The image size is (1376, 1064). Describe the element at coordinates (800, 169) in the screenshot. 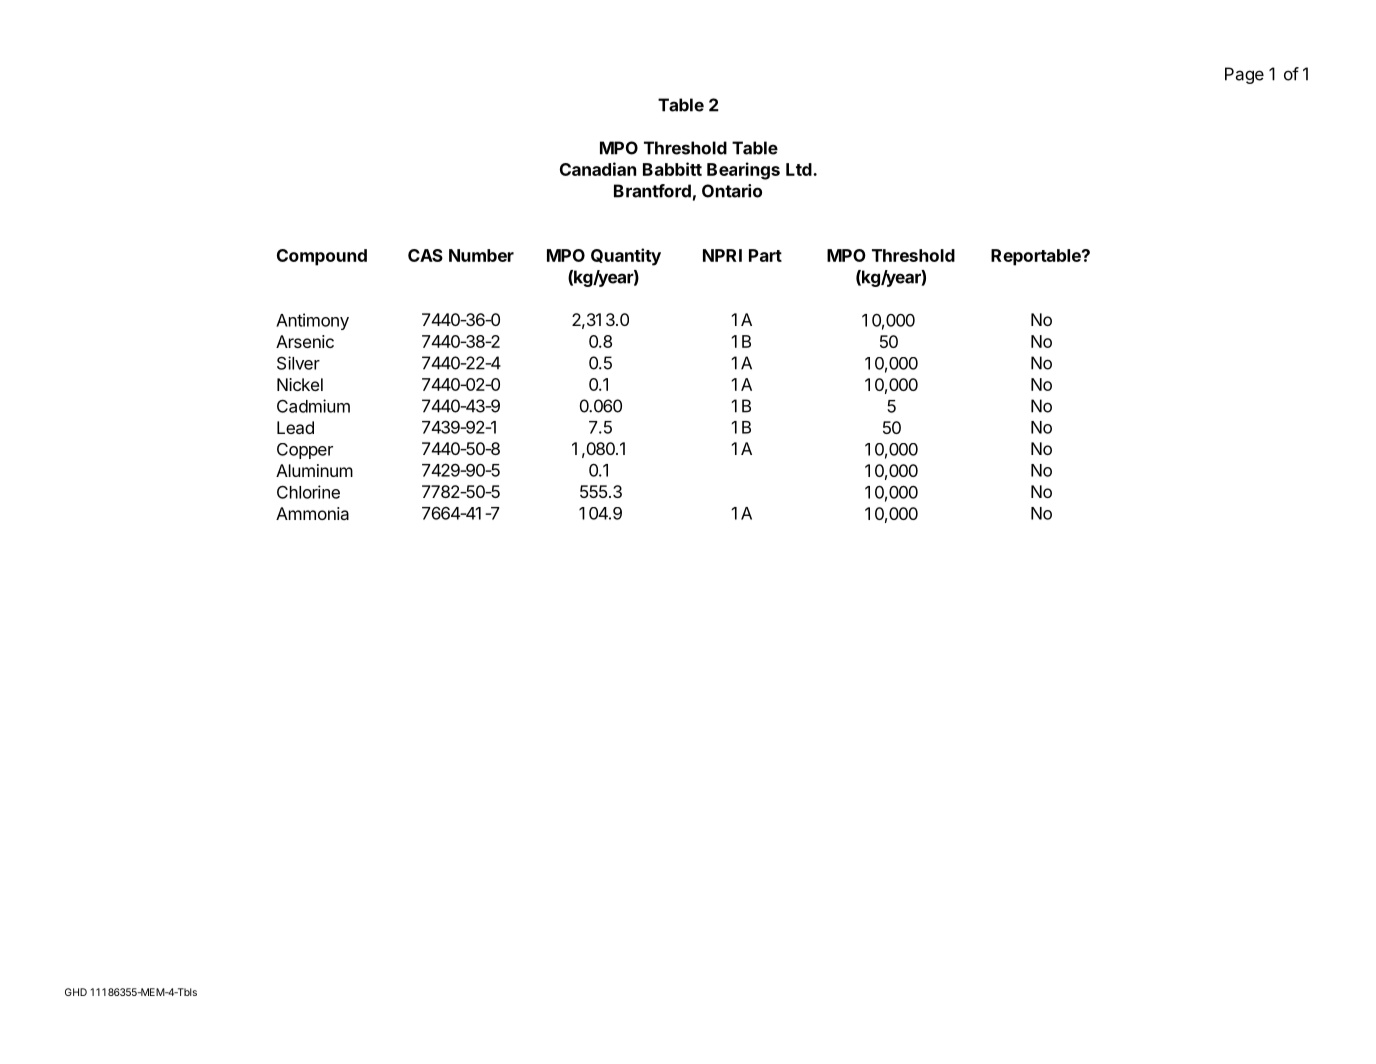

I see `Ltd` at that location.
